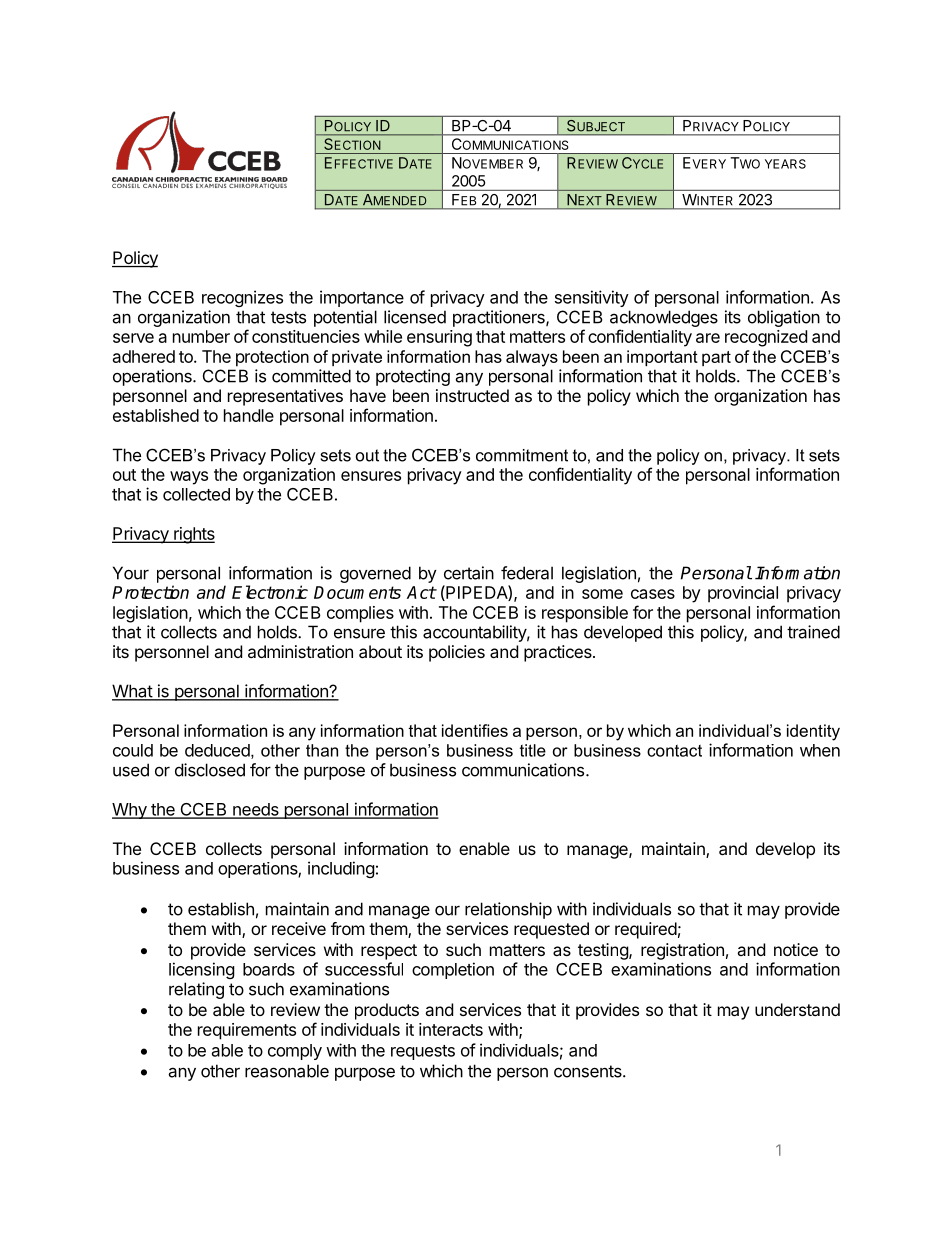 This page has width=952, height=1233. What do you see at coordinates (500, 318) in the page?
I see `practitioners` at bounding box center [500, 318].
